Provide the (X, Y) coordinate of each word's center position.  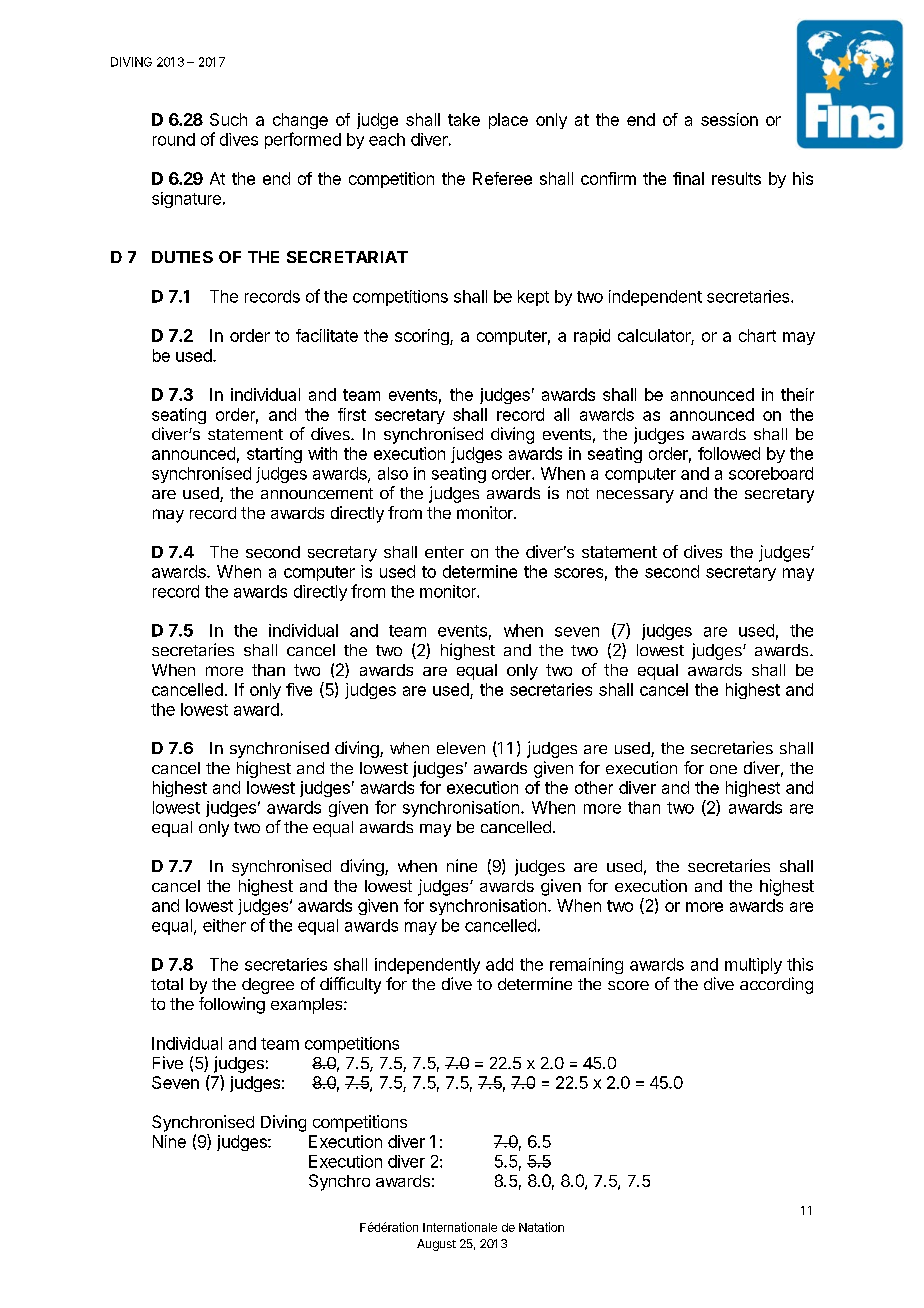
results (736, 178)
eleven (461, 748)
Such (228, 119)
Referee (502, 178)
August (436, 1245)
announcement (317, 493)
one (723, 769)
